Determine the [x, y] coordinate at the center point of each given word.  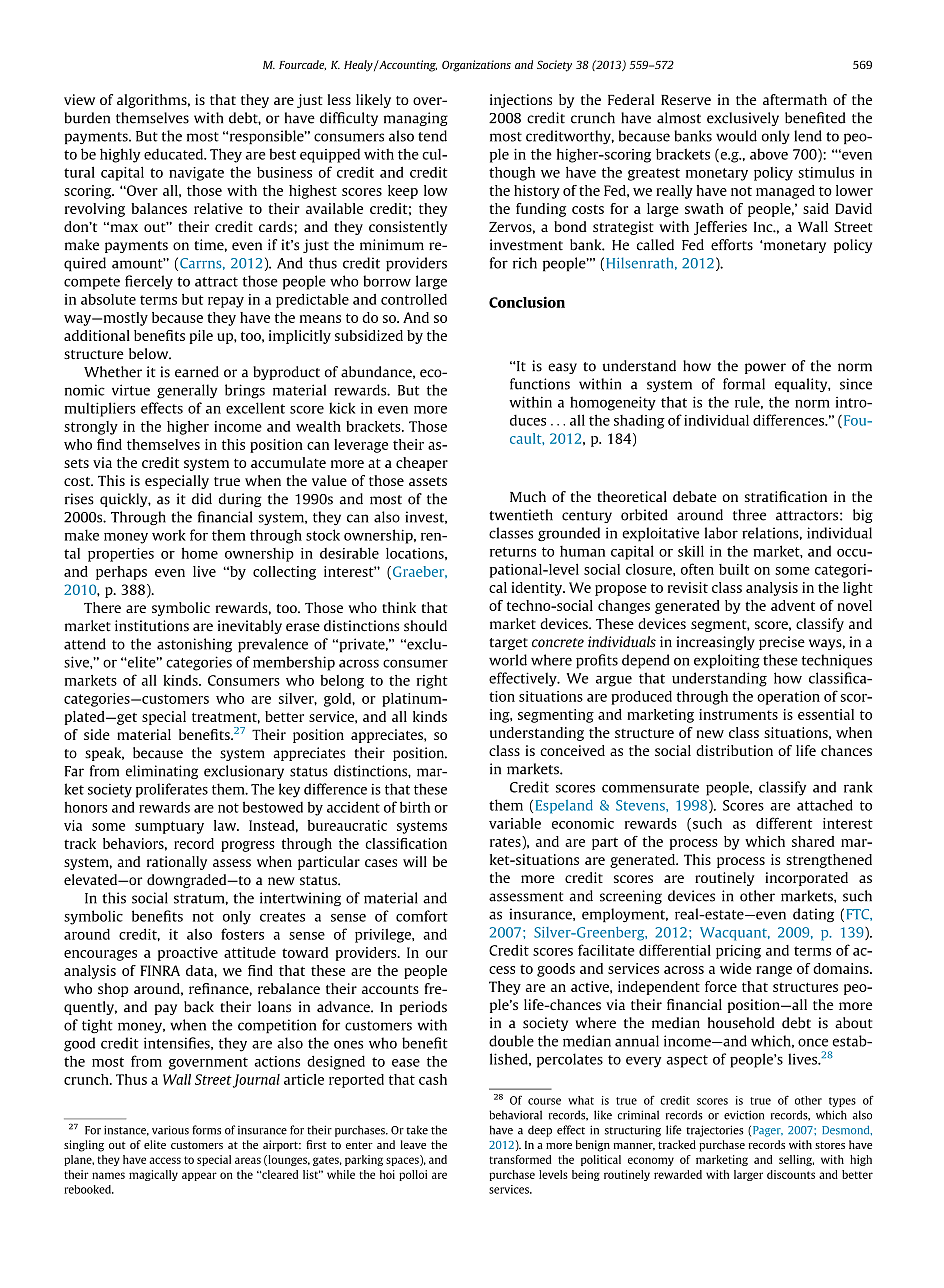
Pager [768, 1131]
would [736, 136]
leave [413, 1144]
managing [416, 119]
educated [175, 154]
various [170, 1130]
